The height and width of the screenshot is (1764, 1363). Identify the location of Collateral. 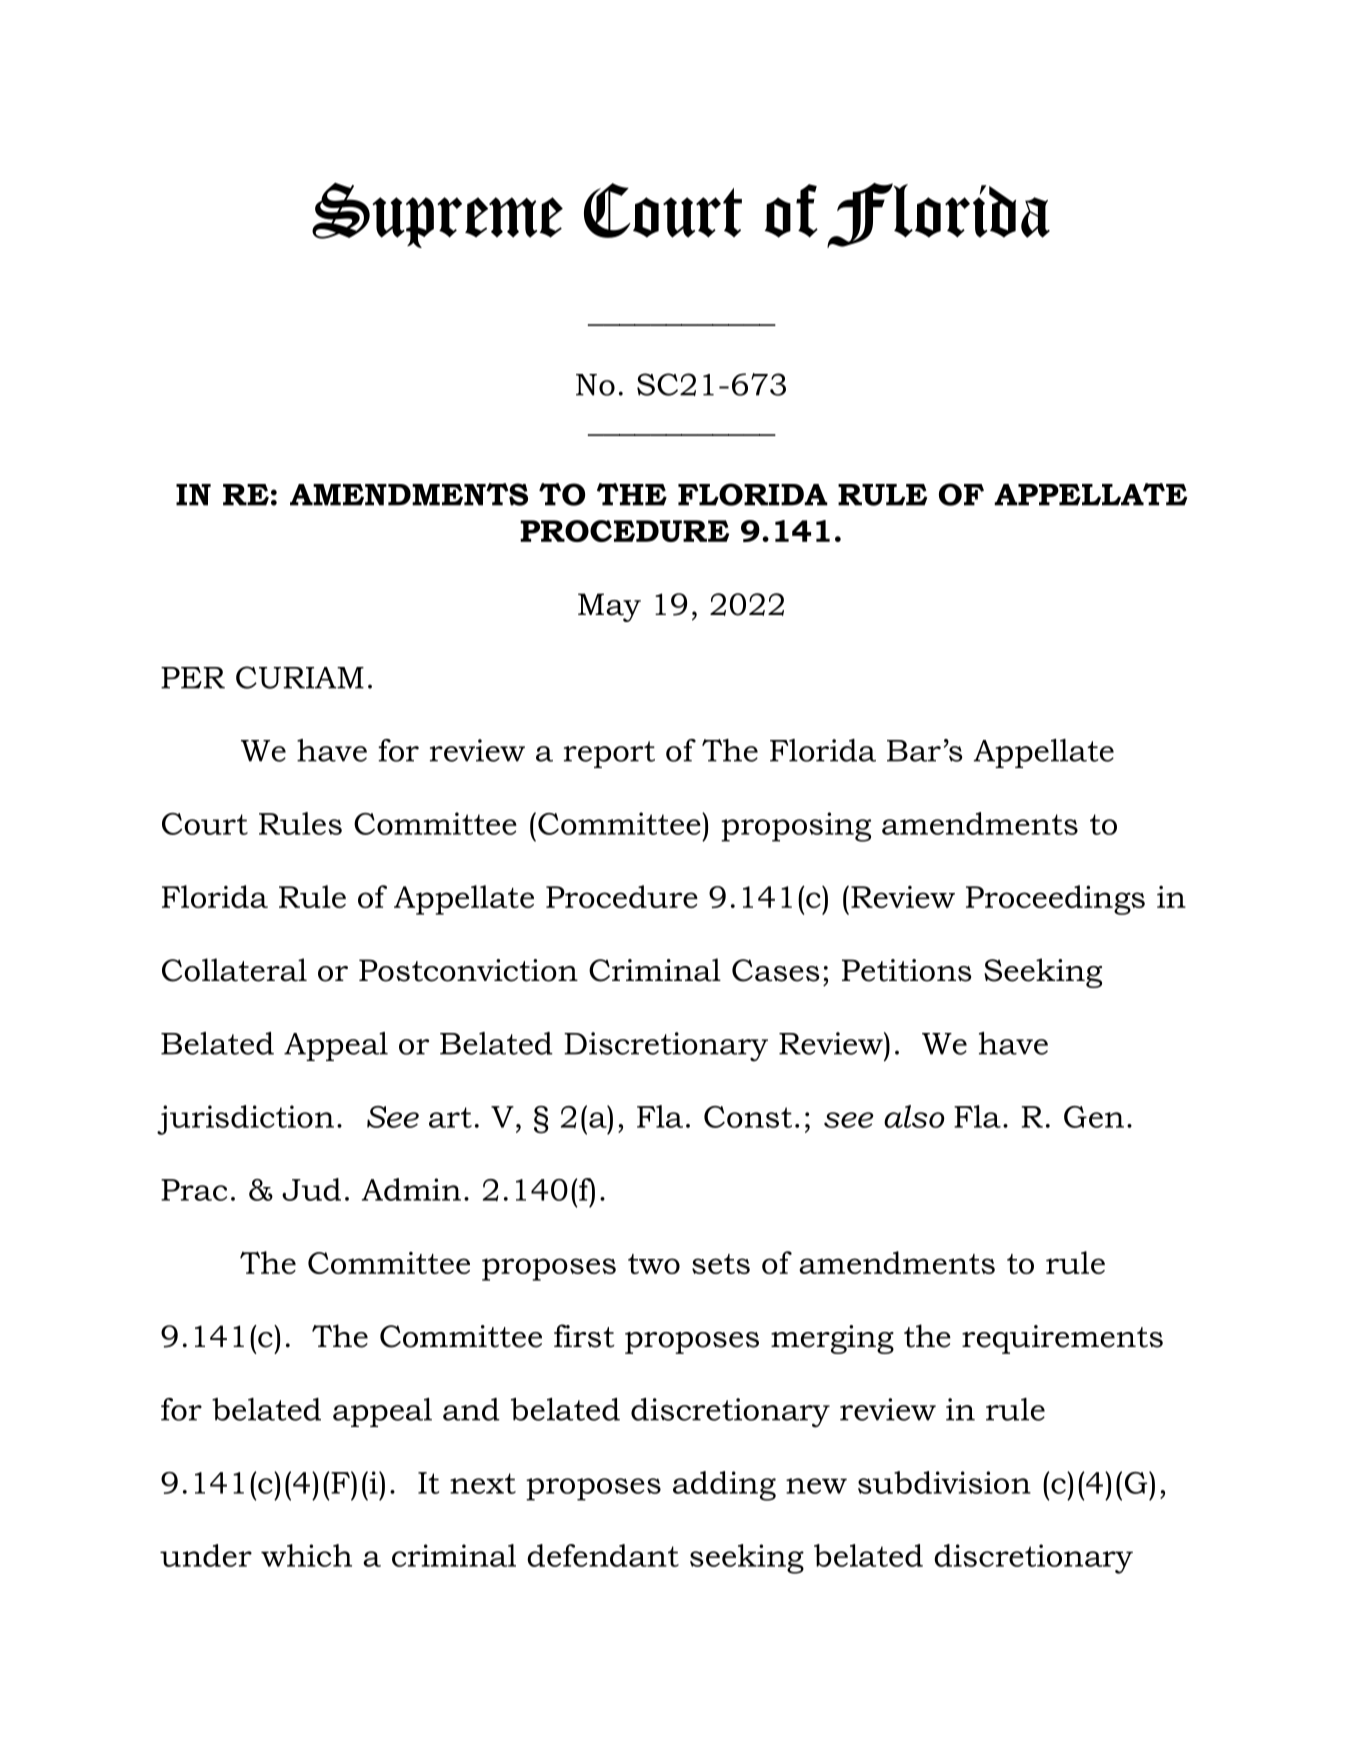
(234, 970).
